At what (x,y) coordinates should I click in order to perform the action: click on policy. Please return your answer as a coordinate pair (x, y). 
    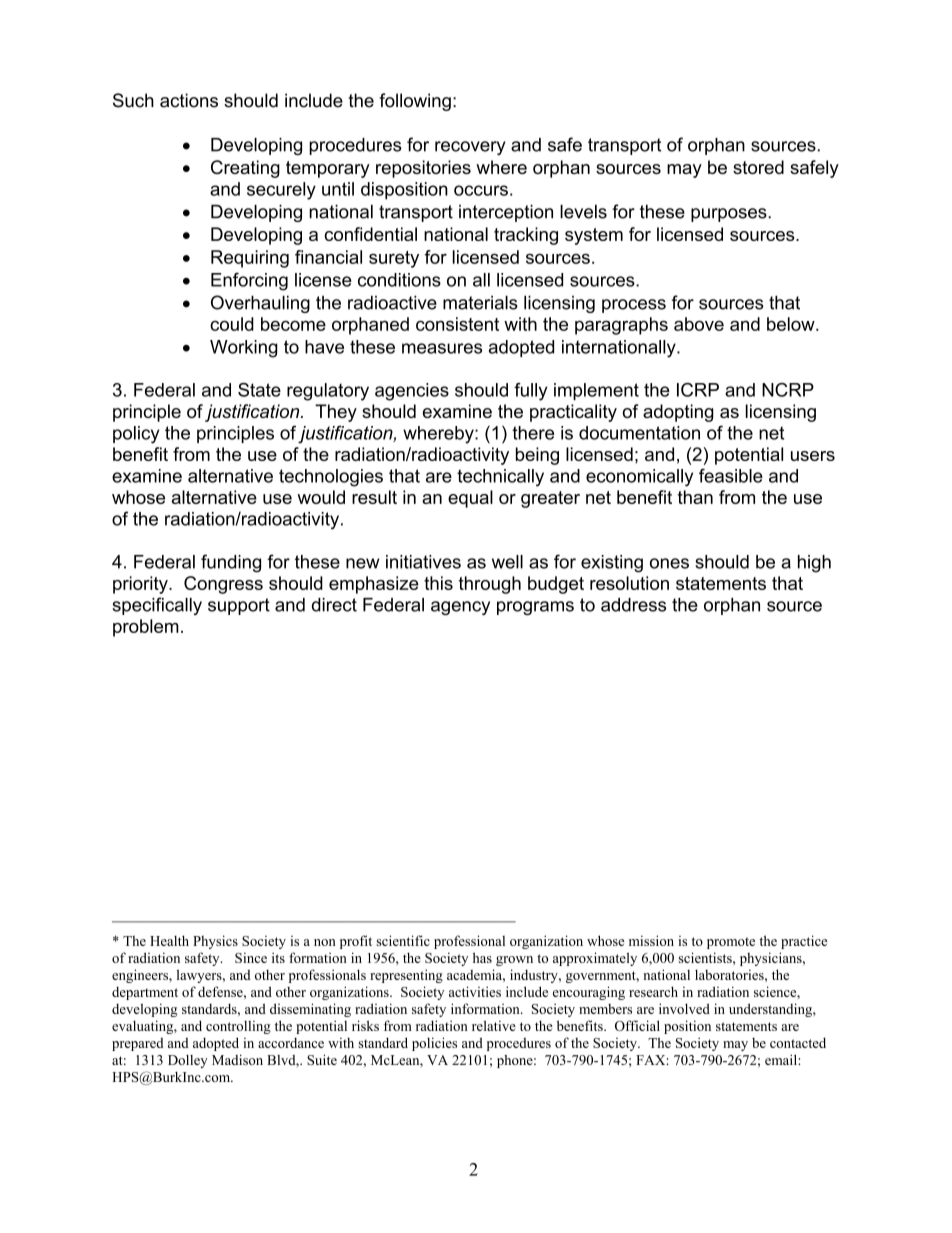
    Looking at the image, I should click on (136, 435).
